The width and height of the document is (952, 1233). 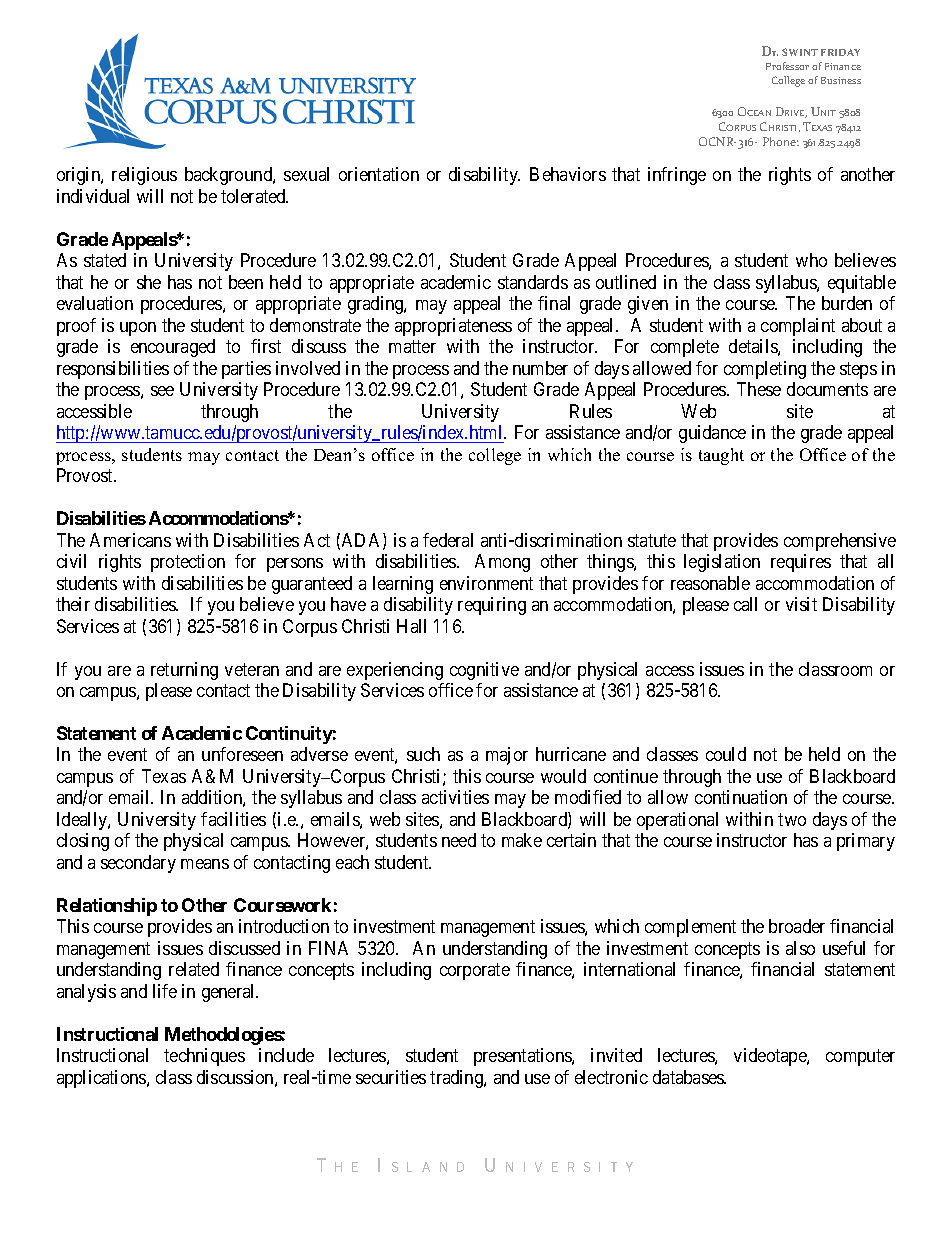 What do you see at coordinates (787, 66) in the document?
I see `Professor` at bounding box center [787, 66].
